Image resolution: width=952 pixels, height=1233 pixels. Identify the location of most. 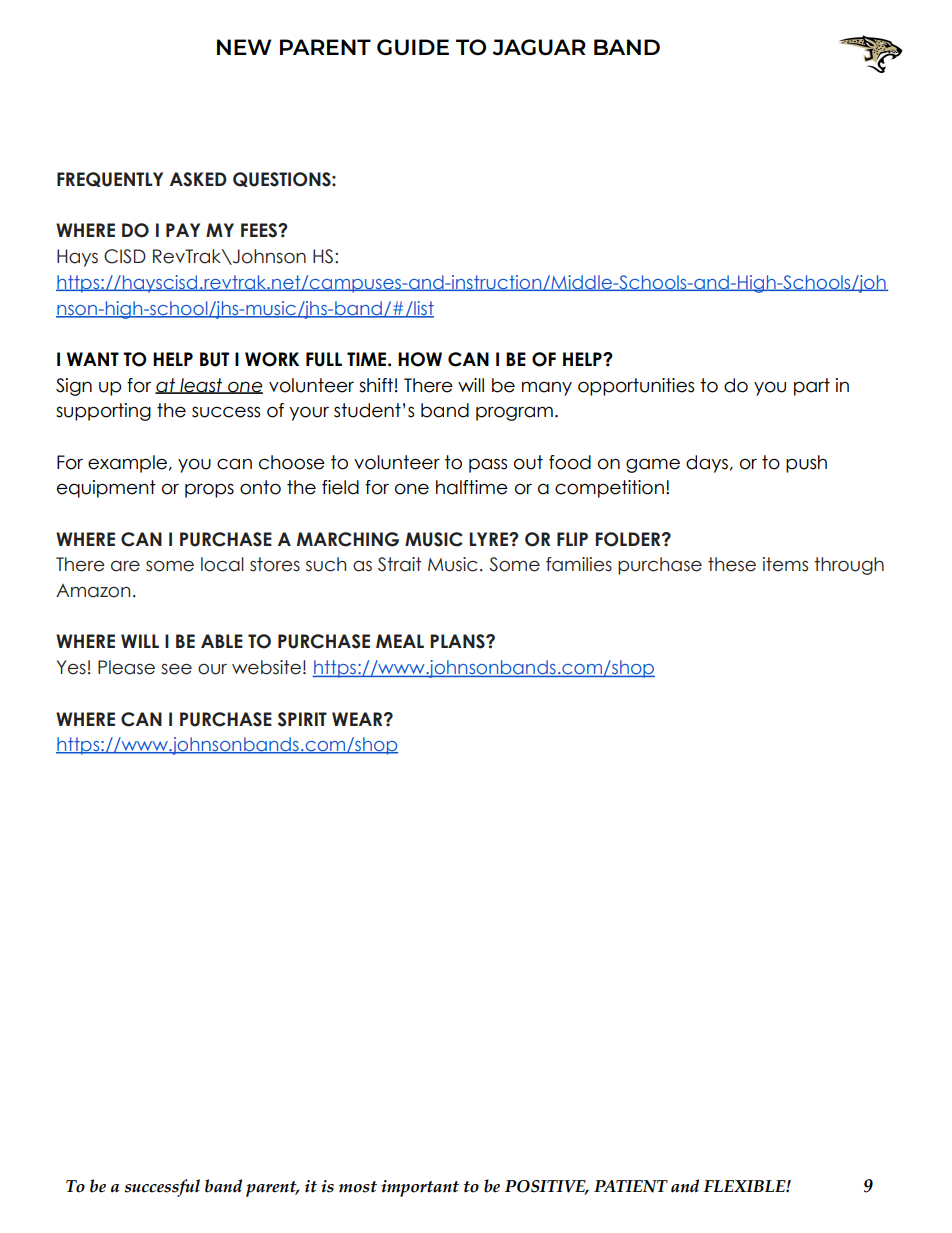
(358, 1187).
